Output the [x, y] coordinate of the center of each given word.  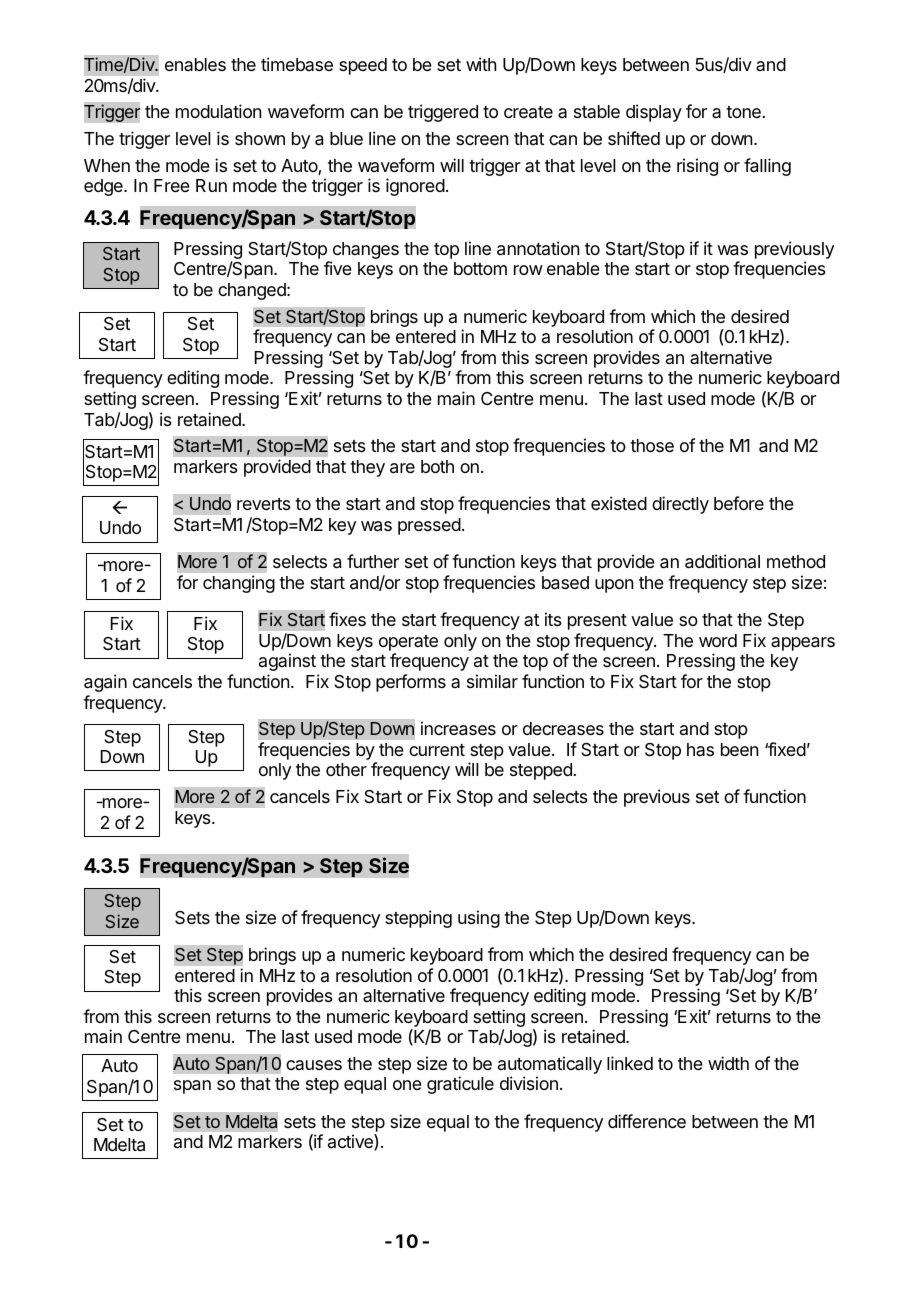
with [481, 64]
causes [314, 1065]
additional [722, 561]
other [346, 769]
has [700, 749]
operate [408, 644]
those [652, 445]
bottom [480, 268]
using [479, 919]
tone [743, 112]
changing [239, 584]
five [338, 268]
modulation [218, 111]
